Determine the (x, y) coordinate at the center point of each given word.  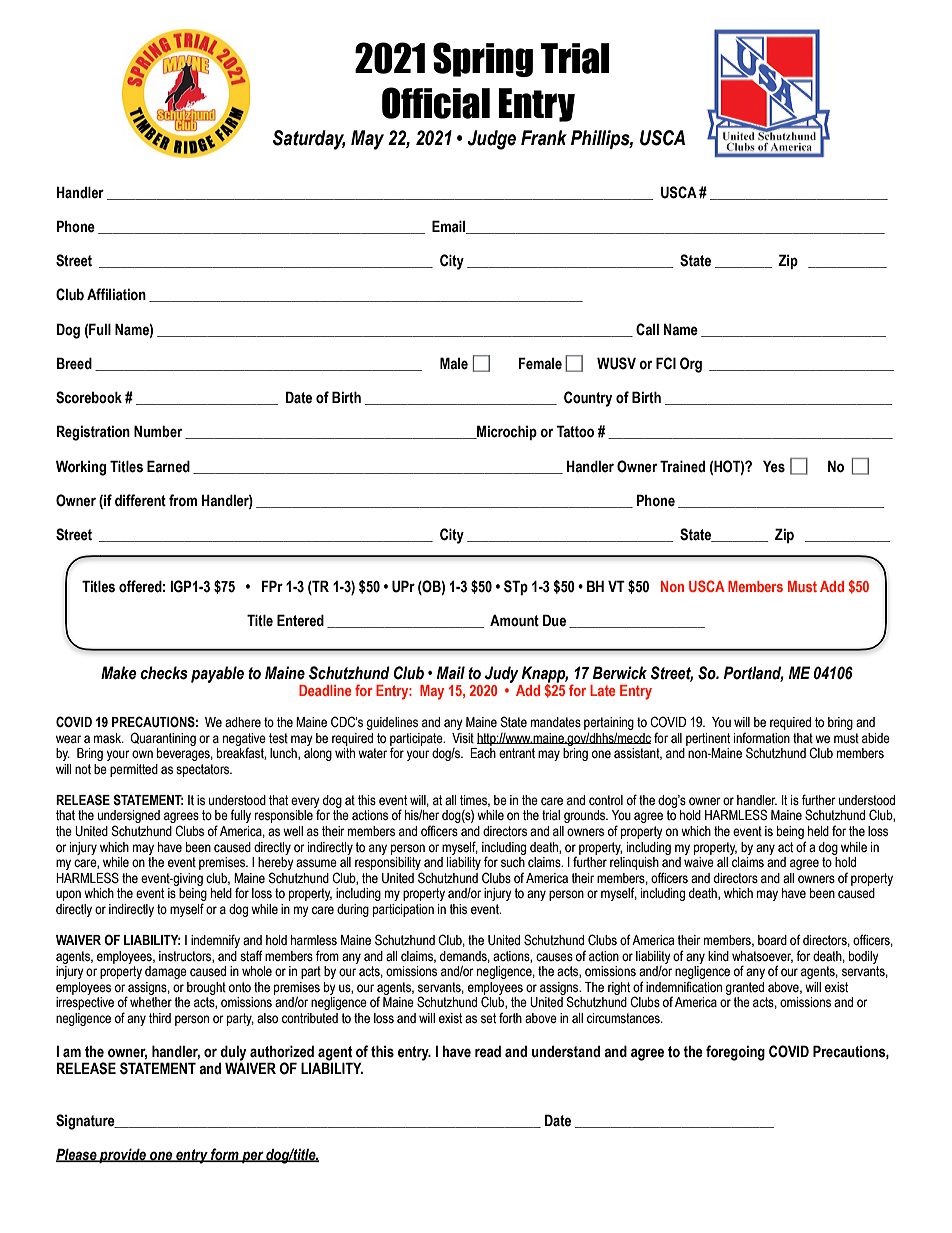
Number (158, 431)
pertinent (708, 739)
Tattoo (575, 431)
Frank (544, 138)
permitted (134, 770)
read (488, 1051)
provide (123, 1155)
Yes (774, 466)
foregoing (735, 1053)
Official (436, 103)
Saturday (309, 140)
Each (483, 753)
